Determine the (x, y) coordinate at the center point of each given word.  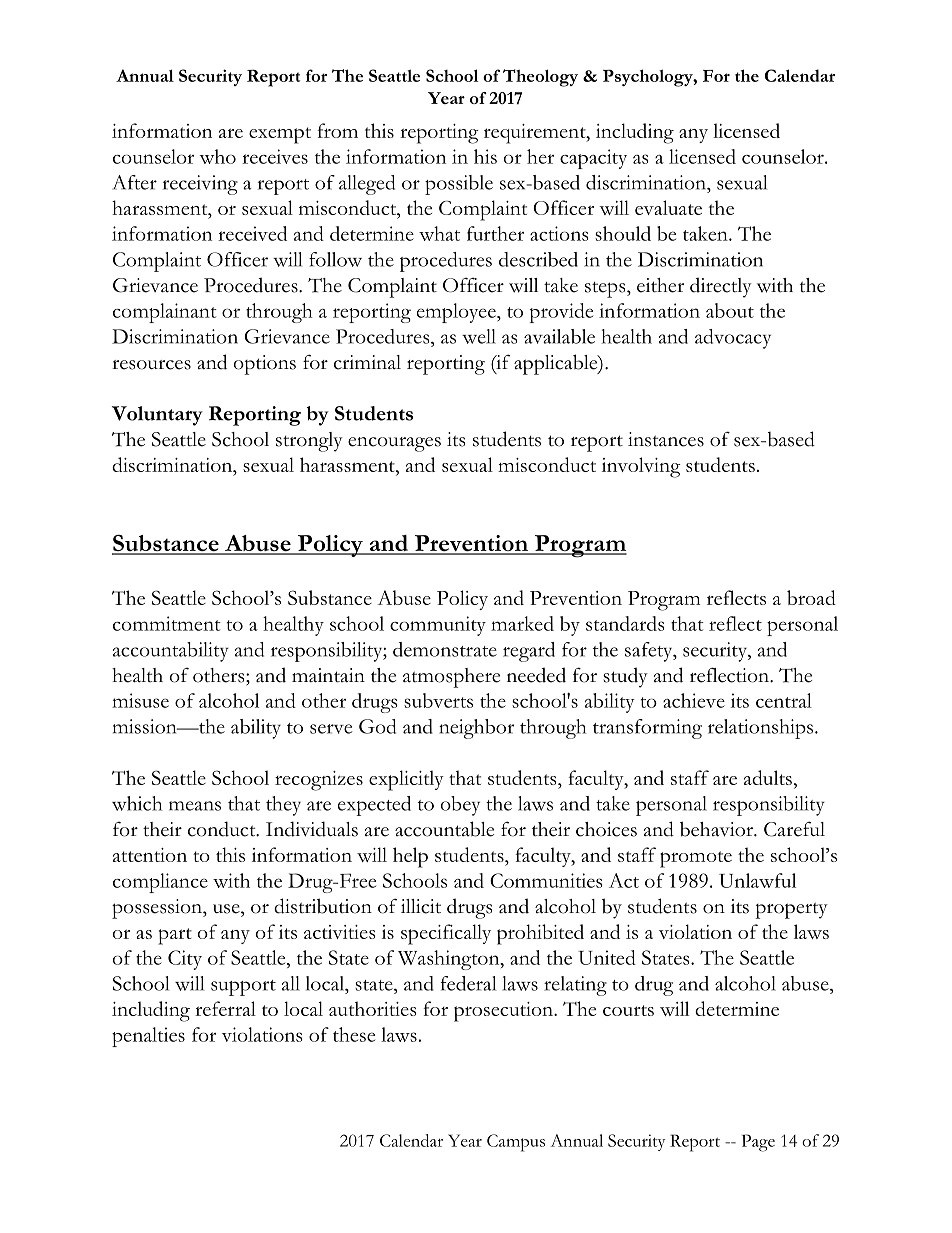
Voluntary (157, 416)
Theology (540, 78)
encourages (394, 444)
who (217, 156)
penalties (148, 1037)
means (195, 806)
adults (768, 777)
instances (666, 439)
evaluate (668, 207)
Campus (516, 1143)
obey (460, 806)
